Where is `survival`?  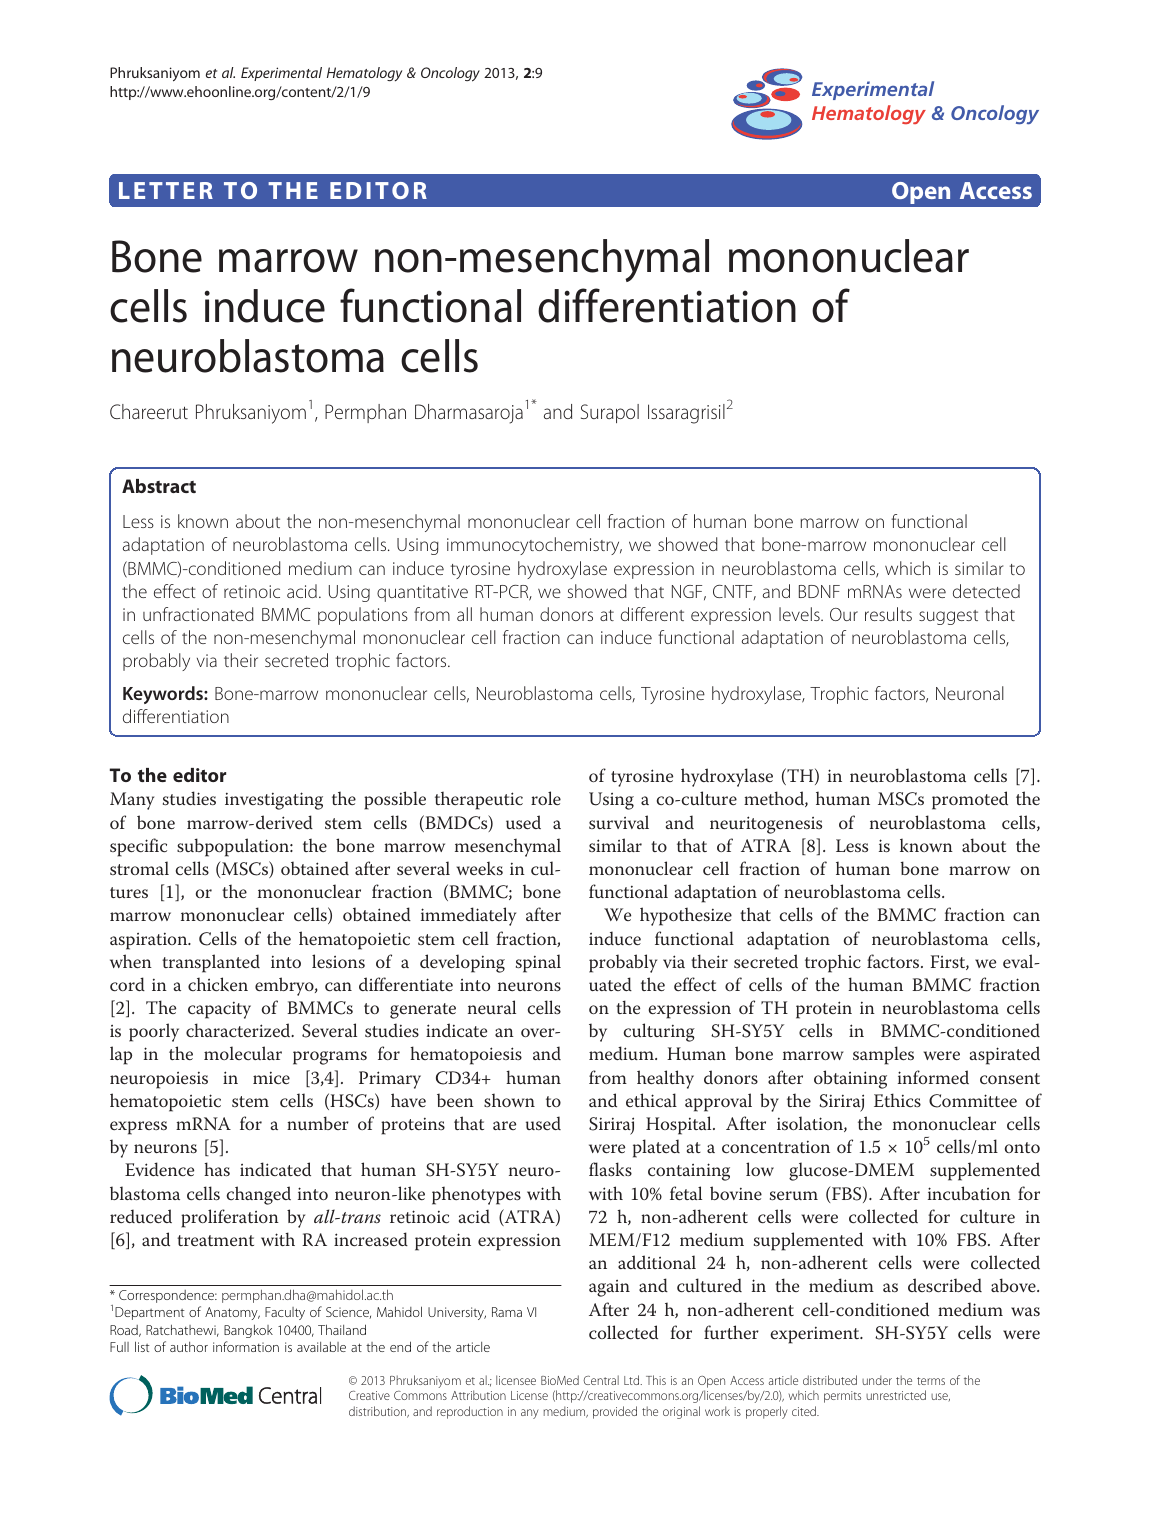
survival is located at coordinates (619, 822).
